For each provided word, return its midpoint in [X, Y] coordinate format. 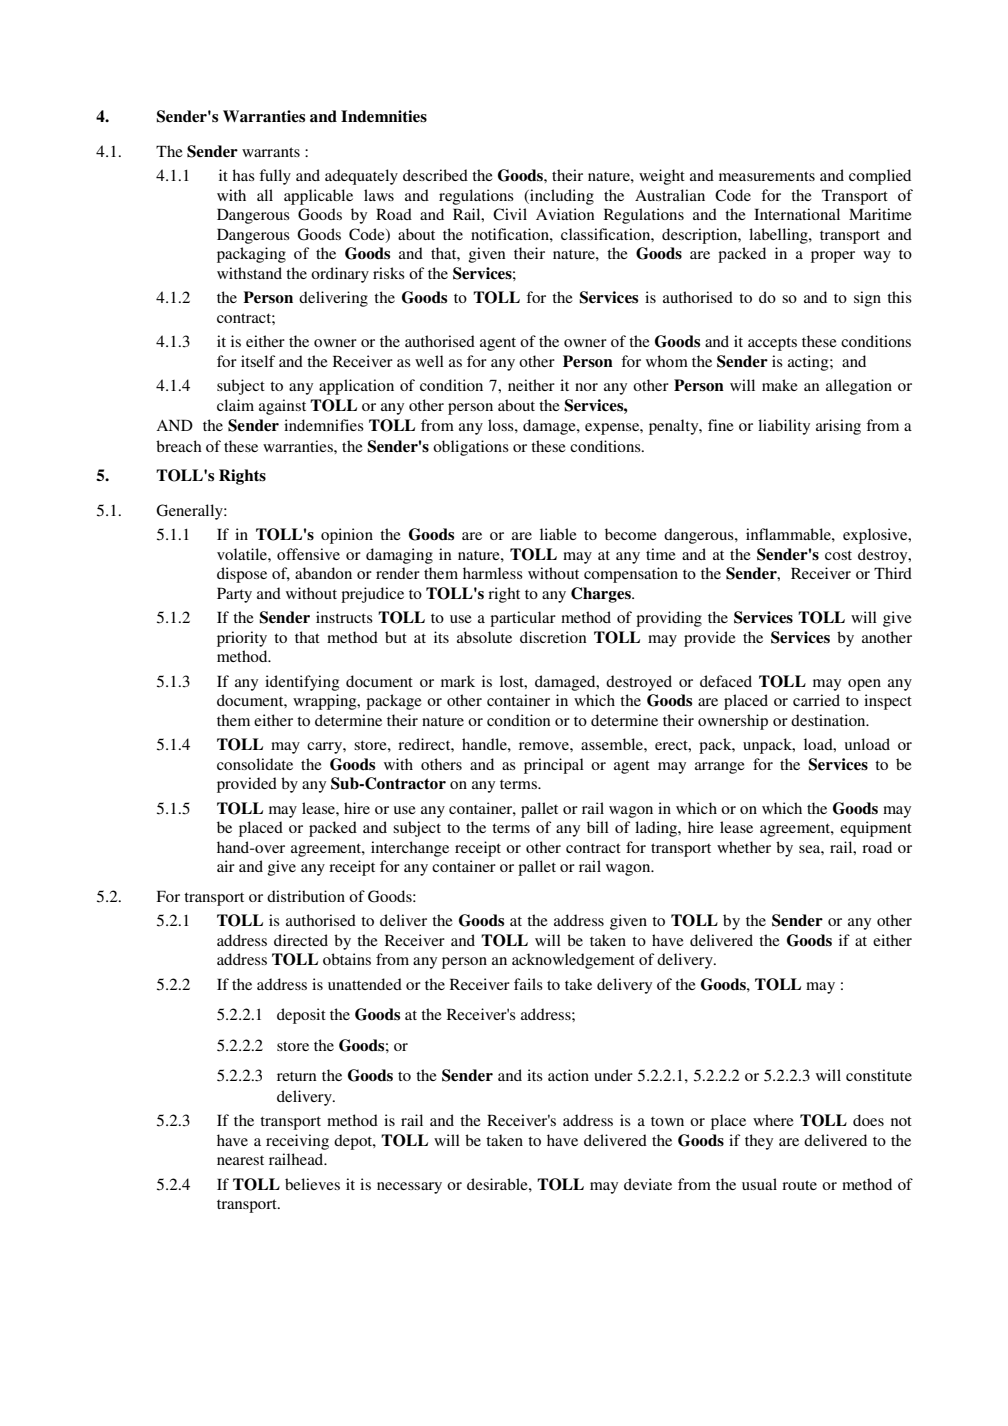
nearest [240, 1160]
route [799, 1185]
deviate [648, 1184]
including [561, 197]
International [797, 214]
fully [275, 177]
